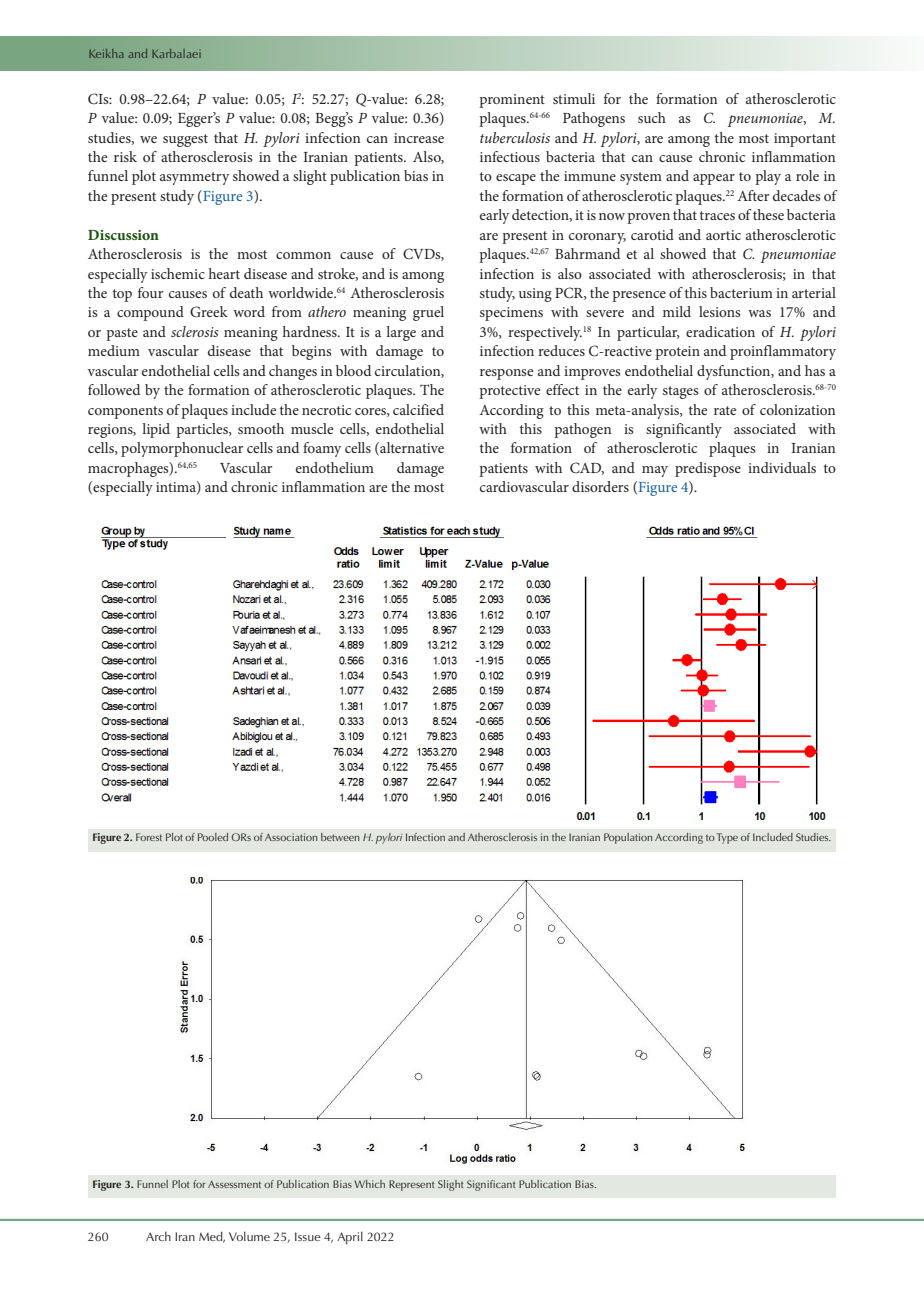 This page has width=924, height=1308. What do you see at coordinates (727, 838) in the page?
I see `Type` at bounding box center [727, 838].
